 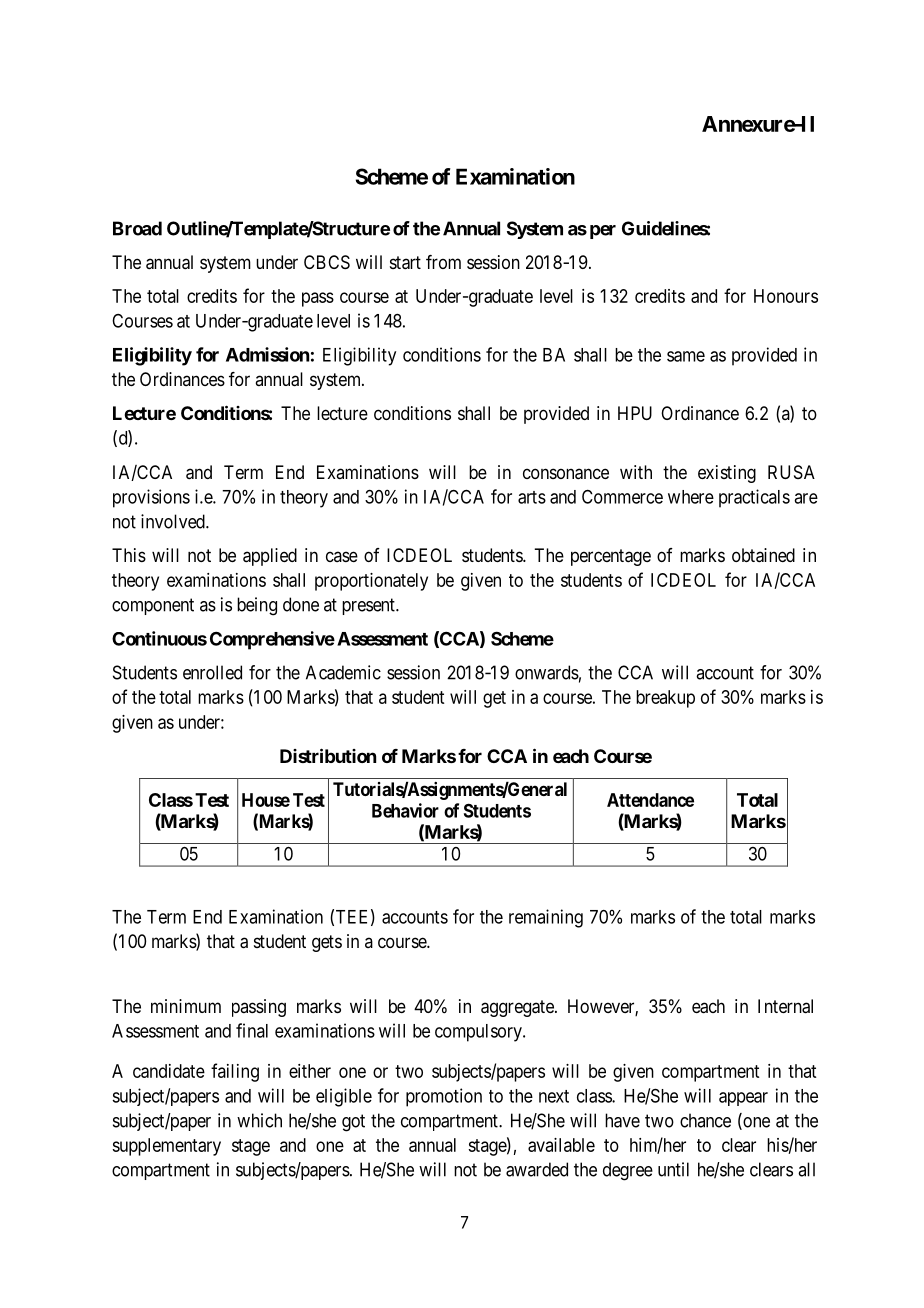 What do you see at coordinates (763, 555) in the page?
I see `obtained` at bounding box center [763, 555].
